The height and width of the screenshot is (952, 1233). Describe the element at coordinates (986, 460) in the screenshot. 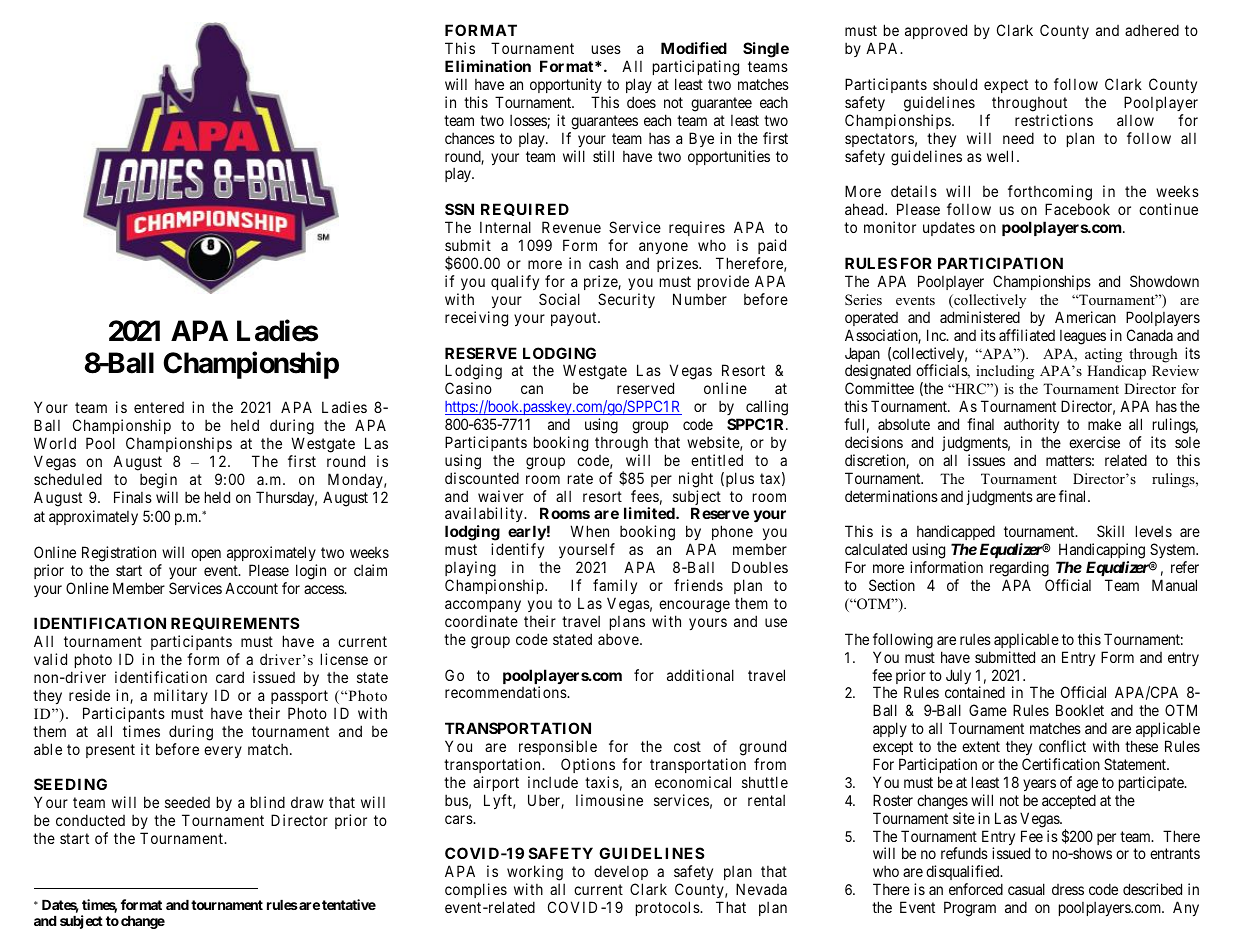

I see `issues` at that location.
